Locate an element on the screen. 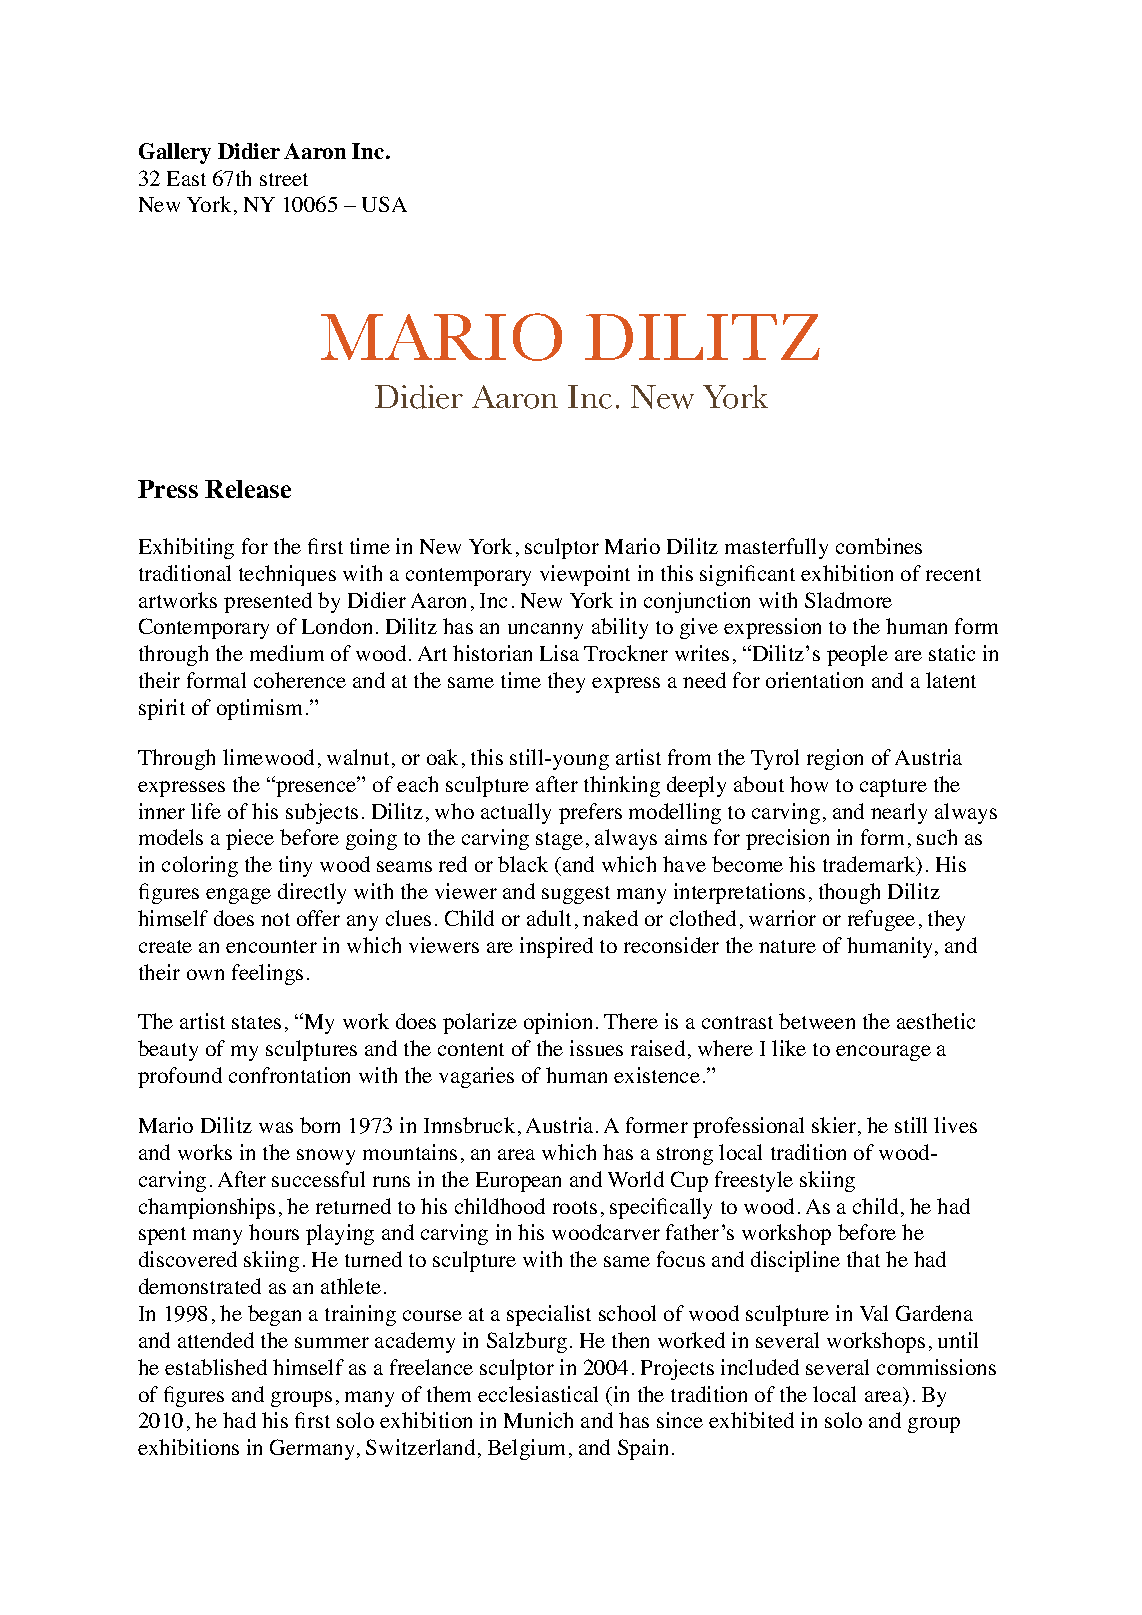 The height and width of the screenshot is (1615, 1142). USA is located at coordinates (384, 204).
